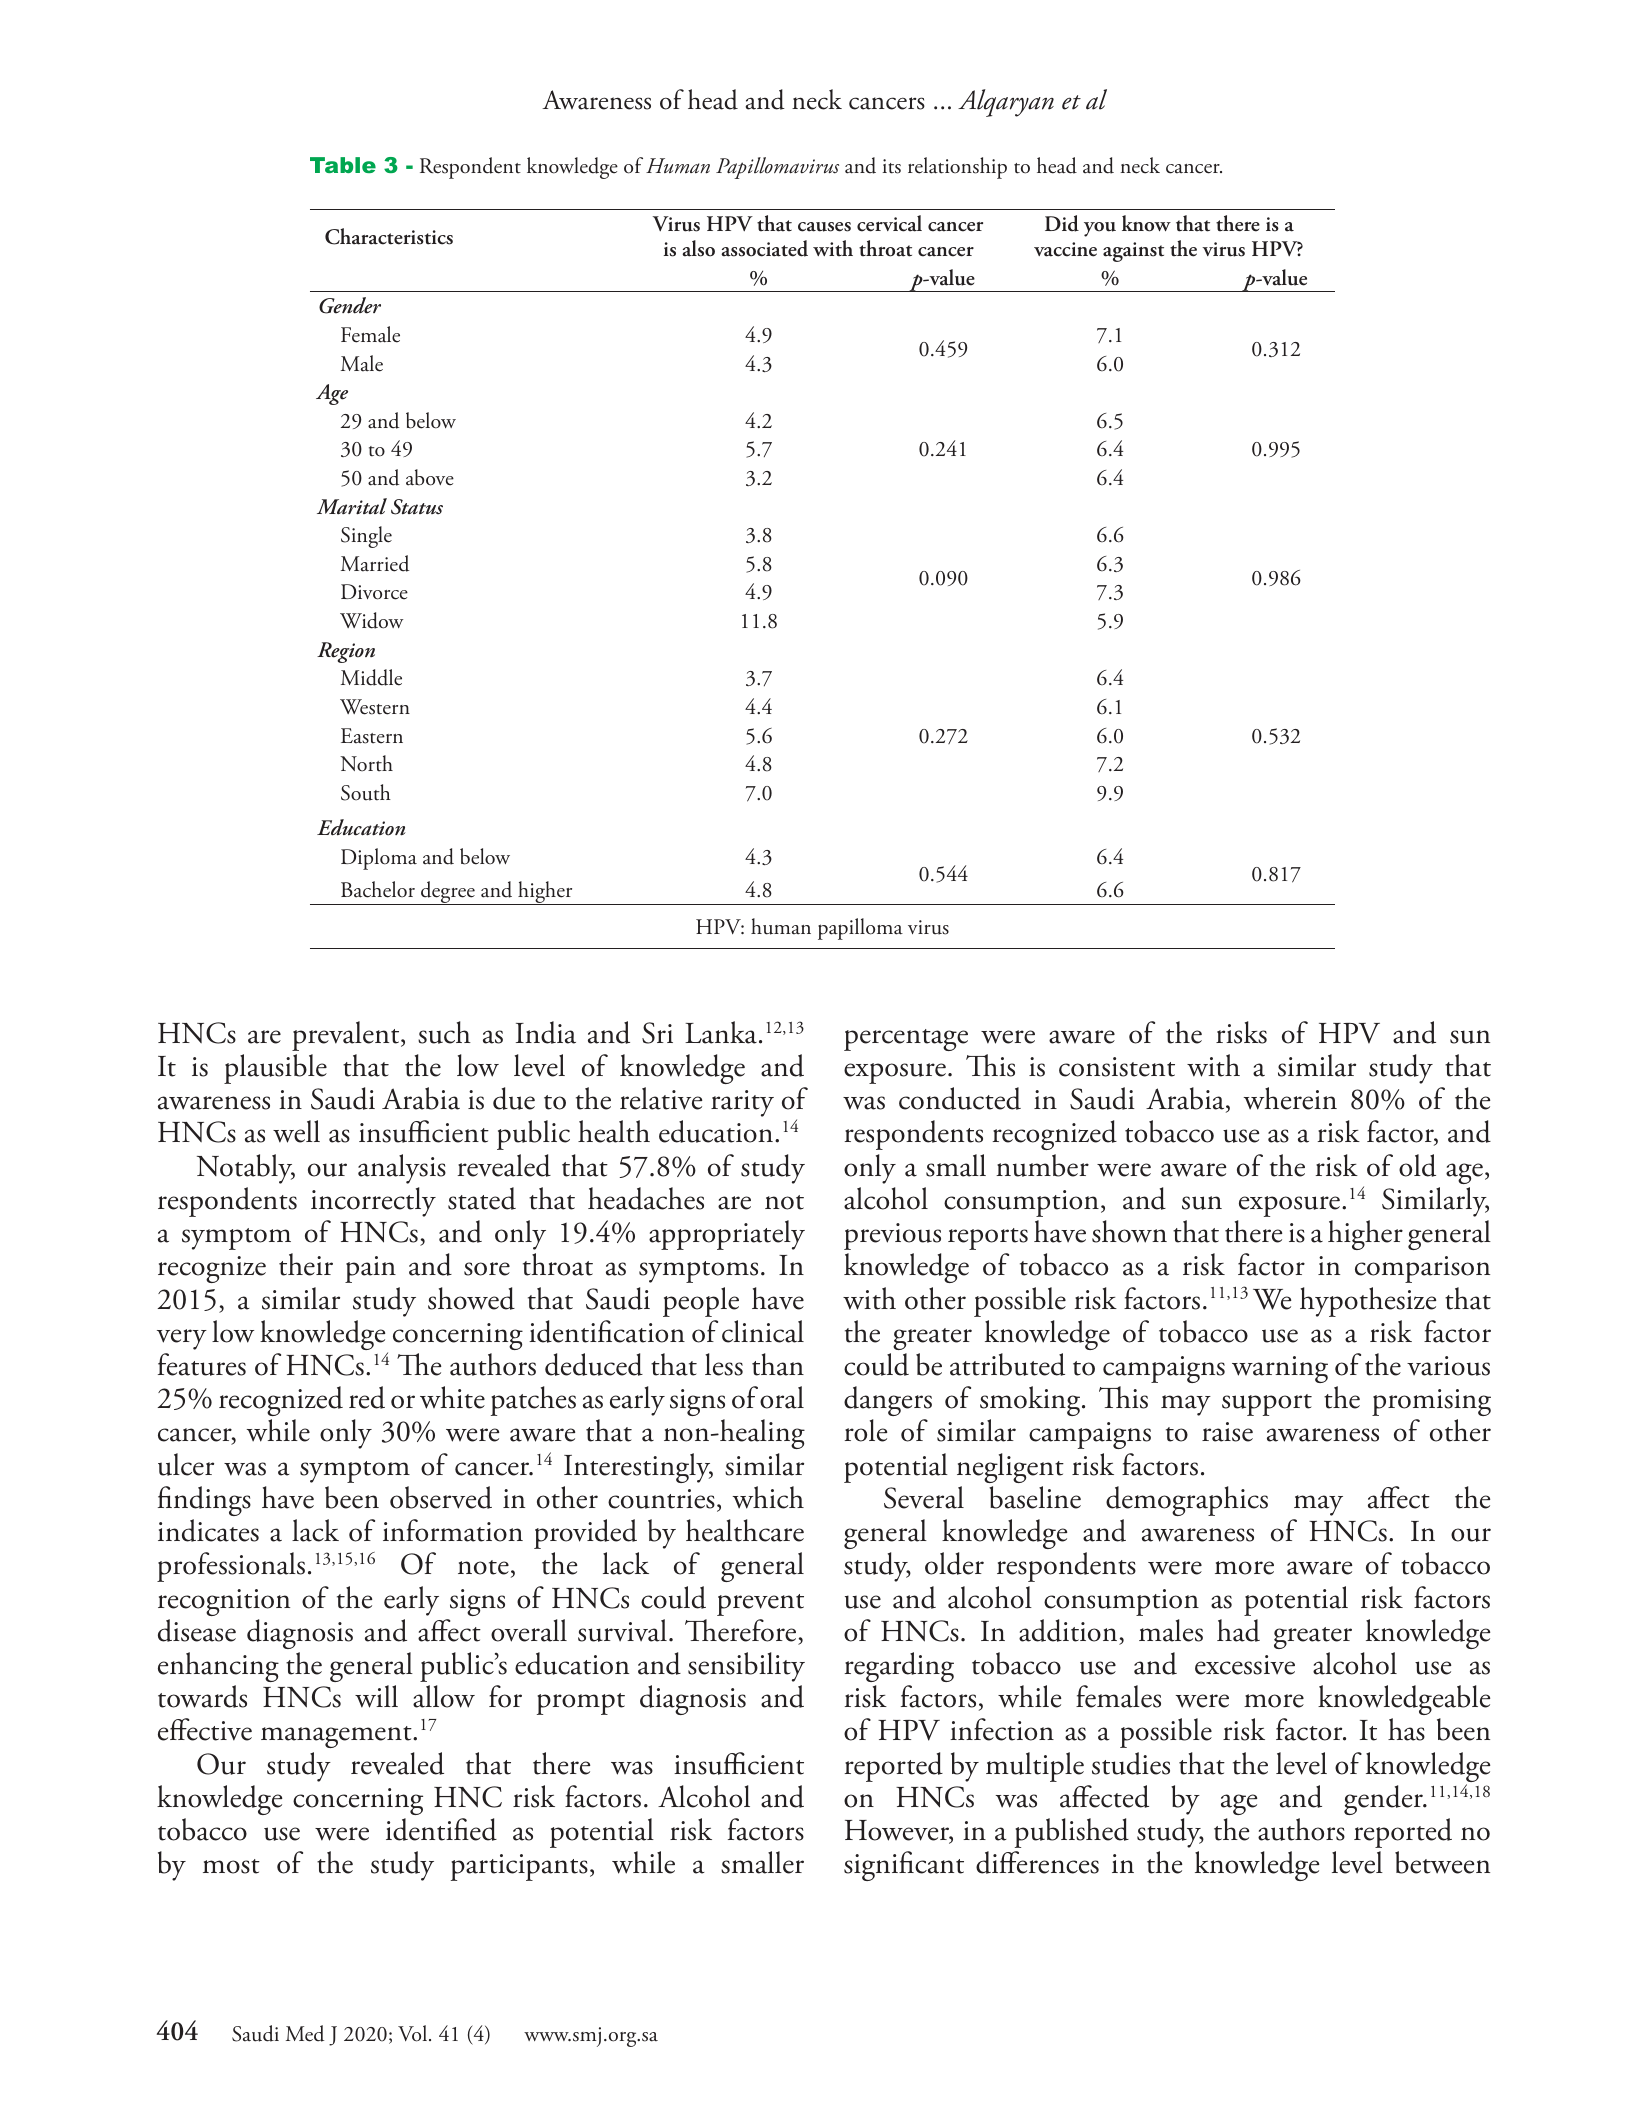 The image size is (1648, 2119). What do you see at coordinates (296, 1131) in the image?
I see `well` at bounding box center [296, 1131].
